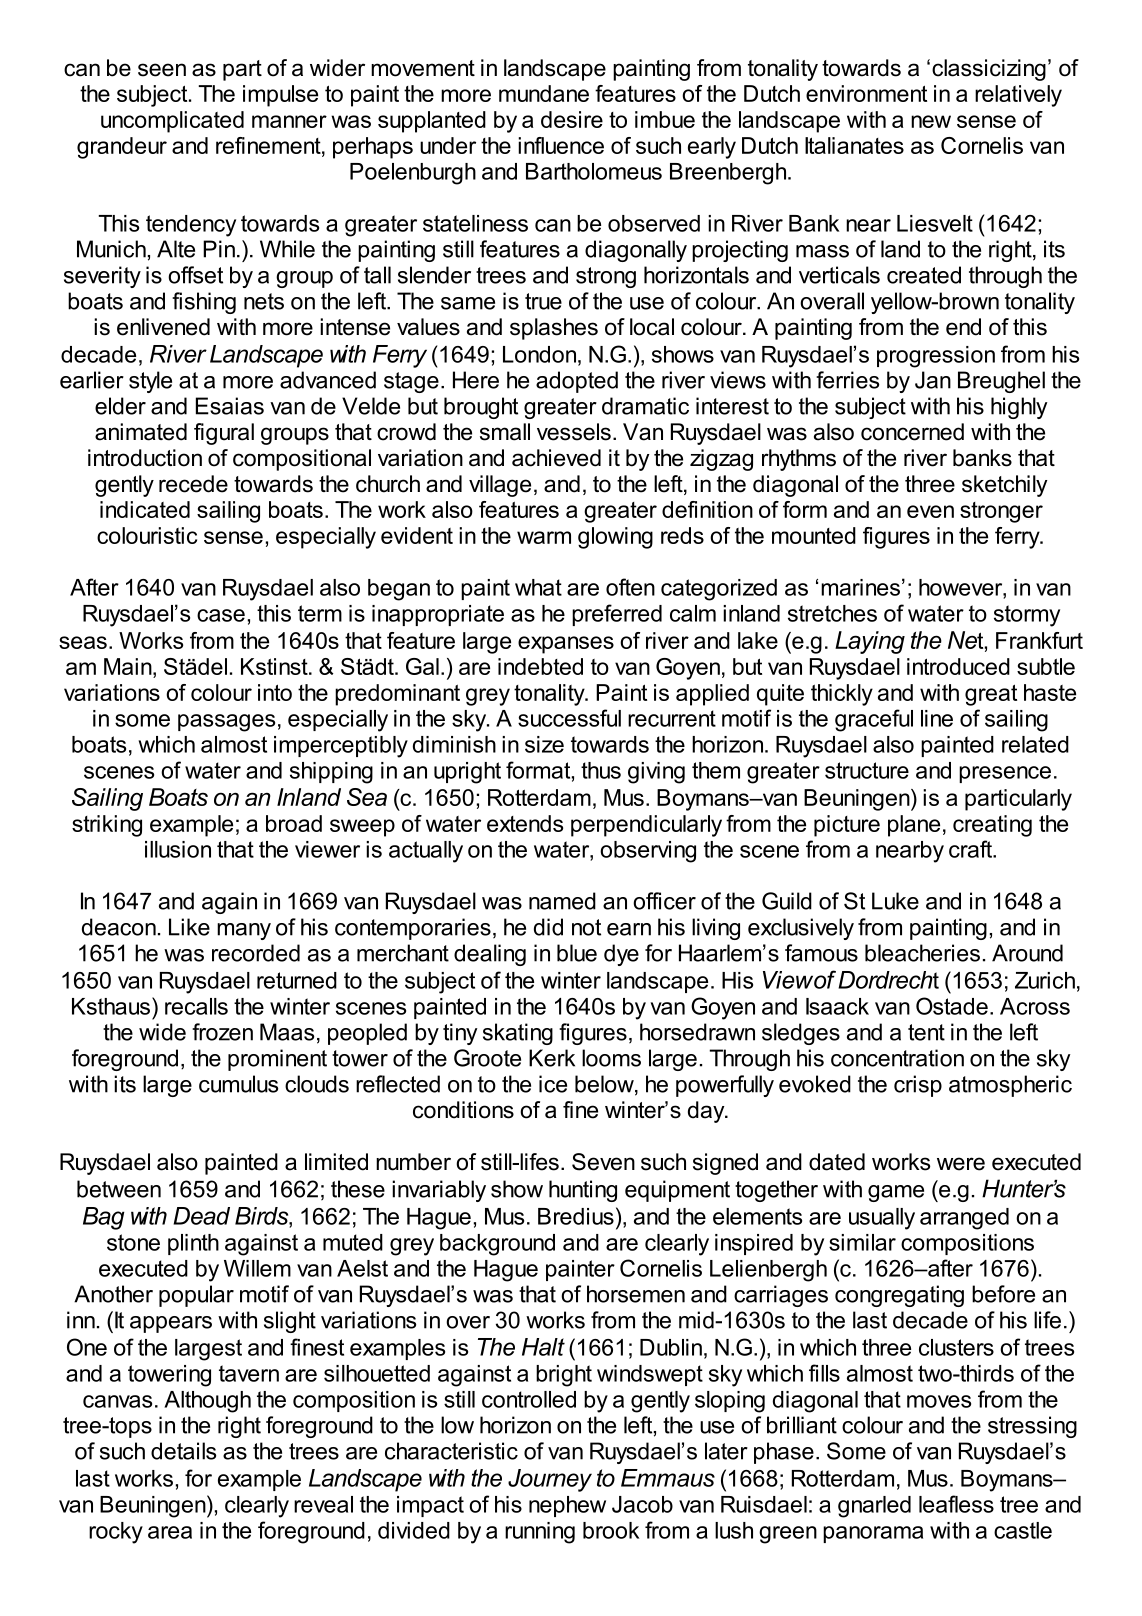 The width and height of the screenshot is (1142, 1616). Describe the element at coordinates (931, 121) in the screenshot. I see `new` at that location.
